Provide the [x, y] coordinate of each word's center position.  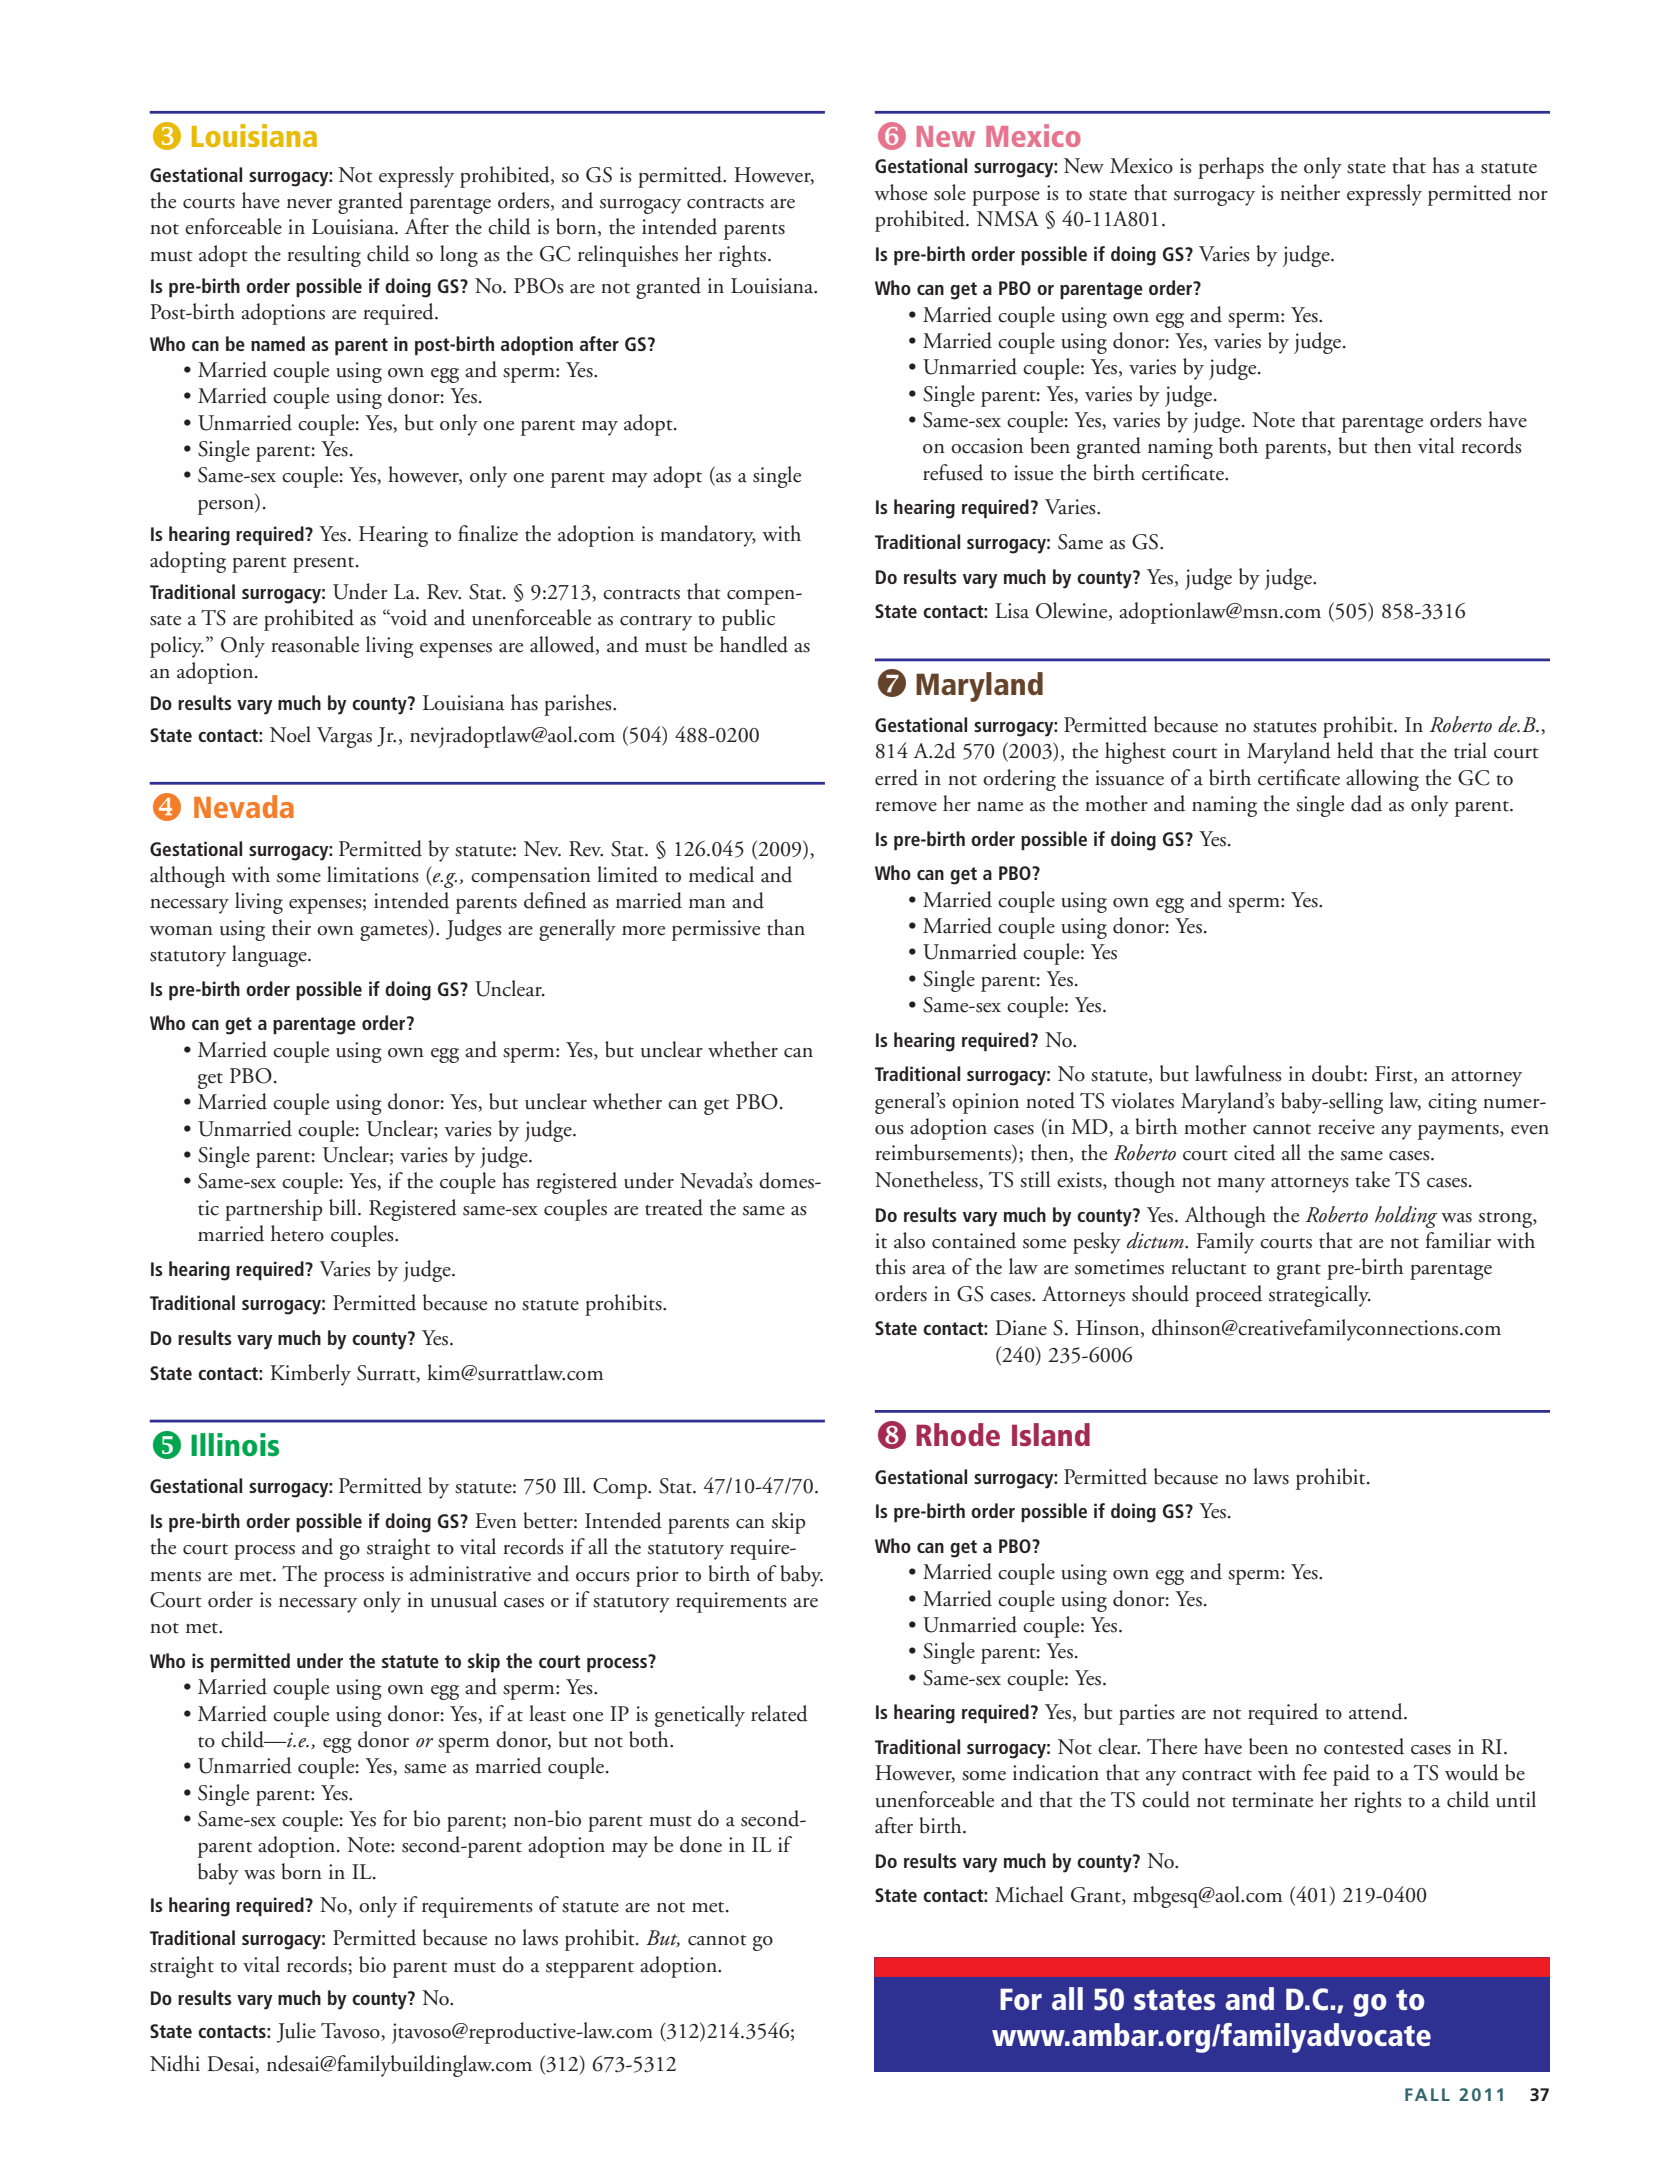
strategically [1320, 1296]
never [309, 204]
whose [900, 192]
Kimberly [310, 1375]
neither [1310, 192]
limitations [373, 874]
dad [1366, 803]
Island [1051, 1434]
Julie [296, 2032]
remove [906, 807]
